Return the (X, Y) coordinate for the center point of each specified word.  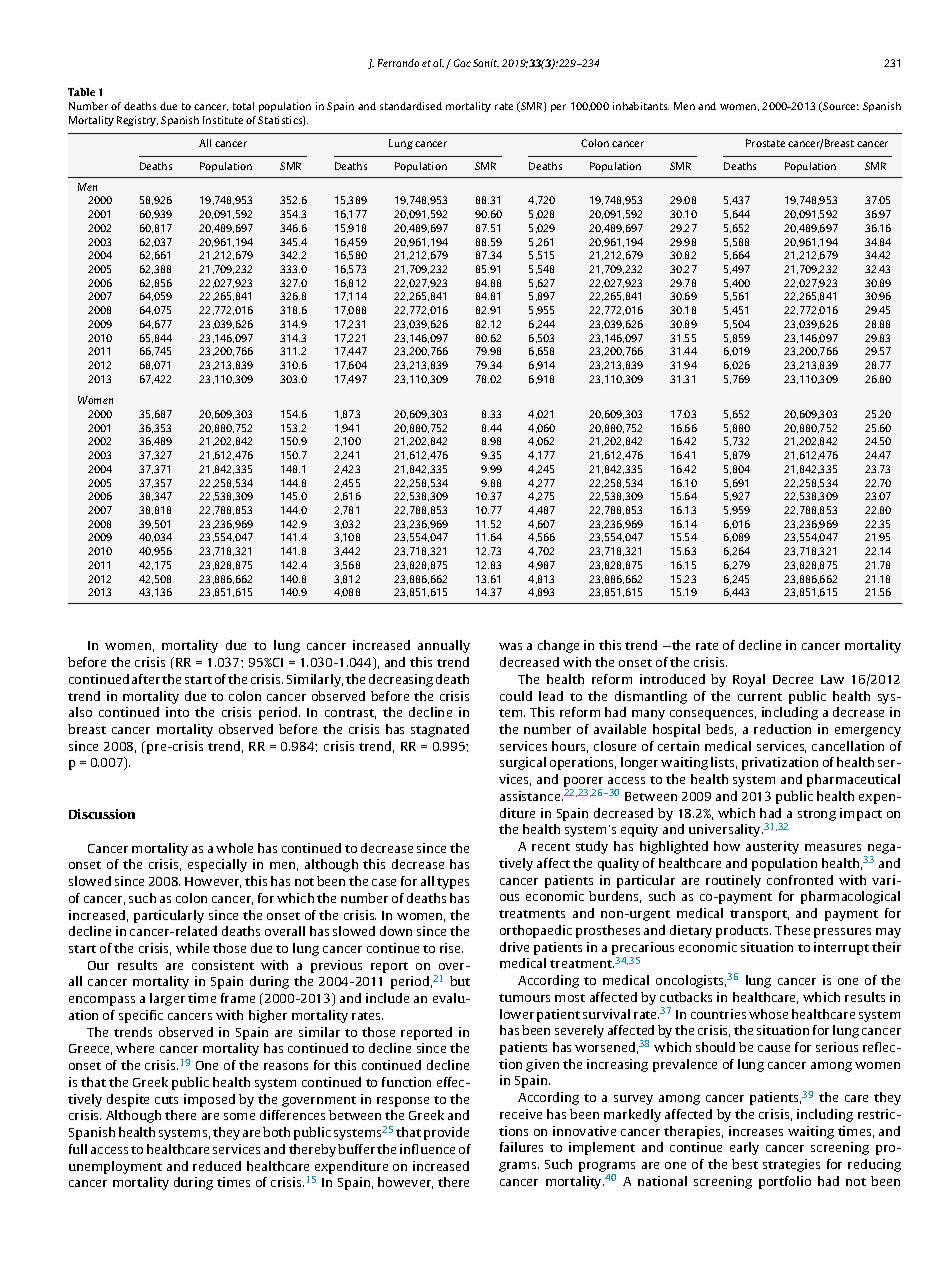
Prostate (765, 143)
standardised (411, 106)
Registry (137, 121)
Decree (793, 679)
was (510, 646)
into (177, 712)
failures (521, 1147)
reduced (217, 1166)
